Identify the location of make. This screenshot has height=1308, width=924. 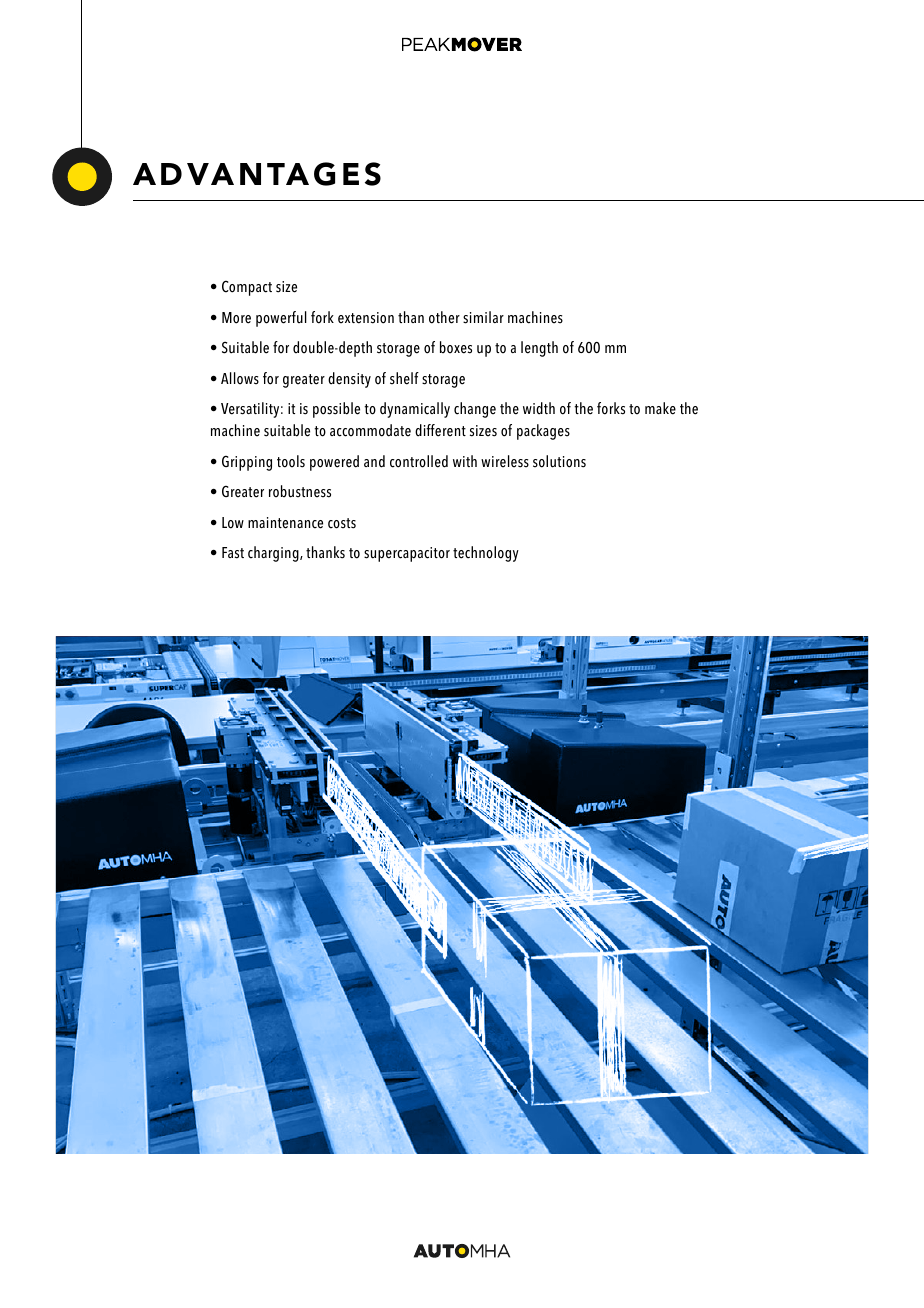
(660, 408).
